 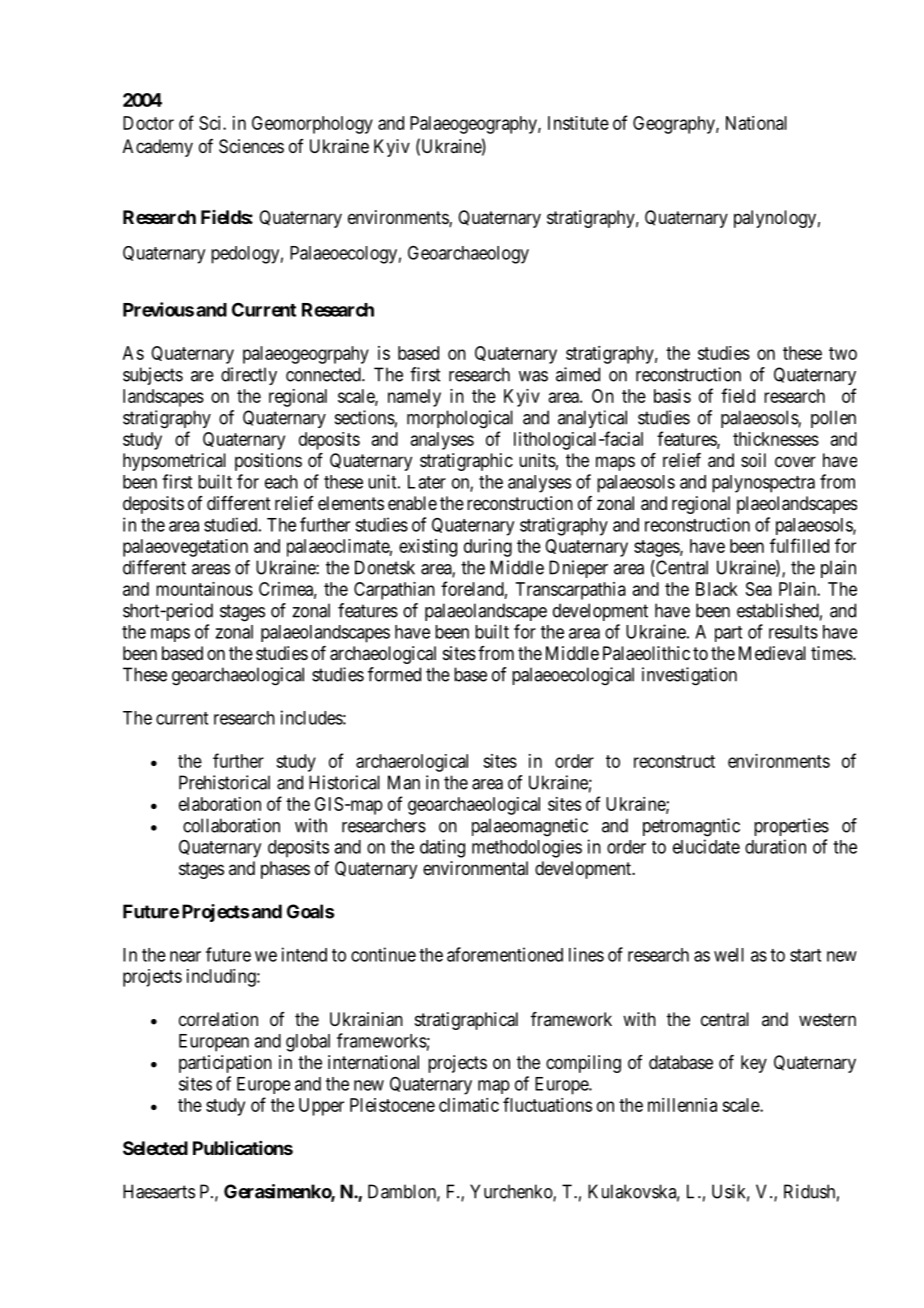 I want to click on Institute, so click(x=578, y=123).
